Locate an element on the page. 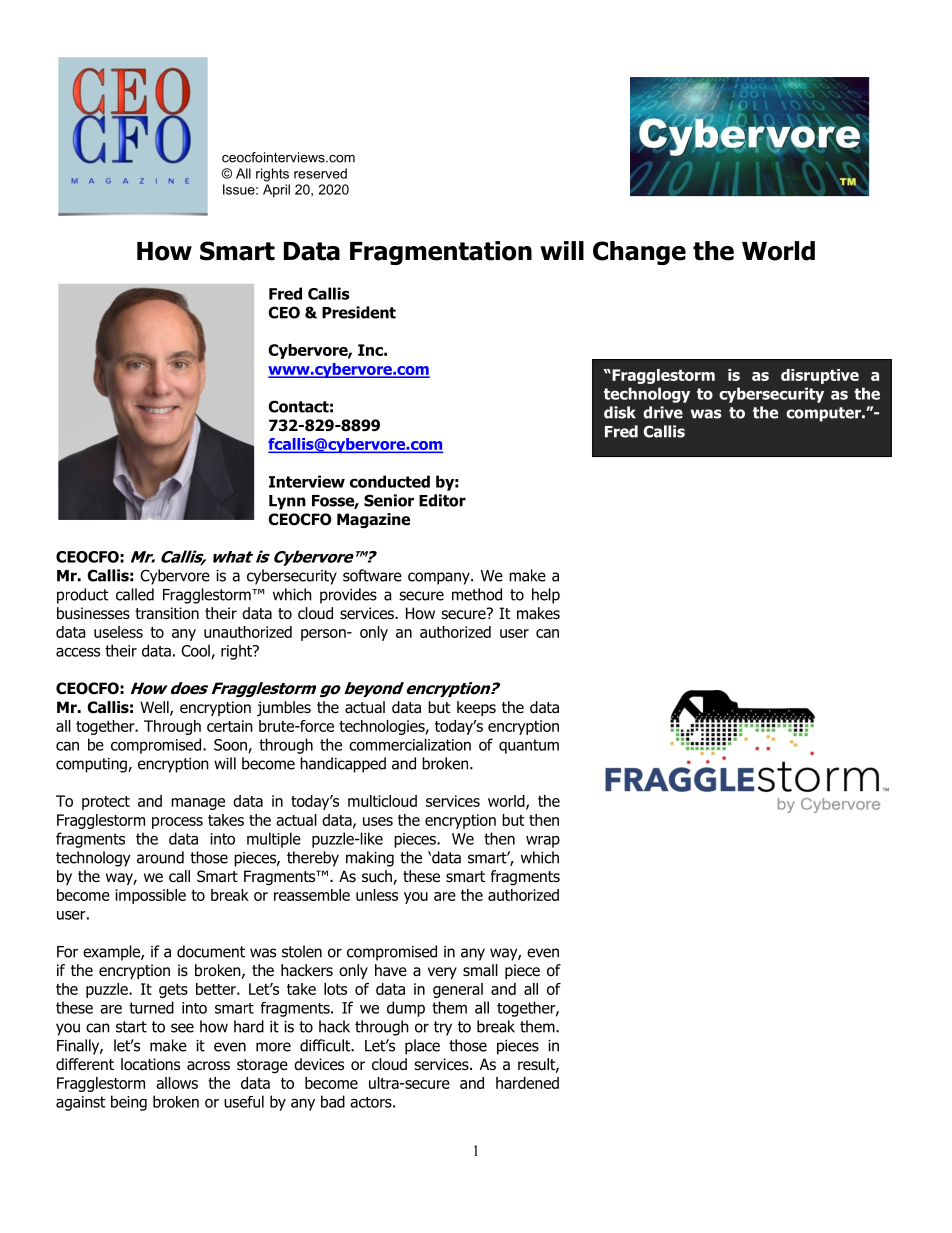 Image resolution: width=952 pixels, height=1233 pixels. wrap is located at coordinates (543, 842).
